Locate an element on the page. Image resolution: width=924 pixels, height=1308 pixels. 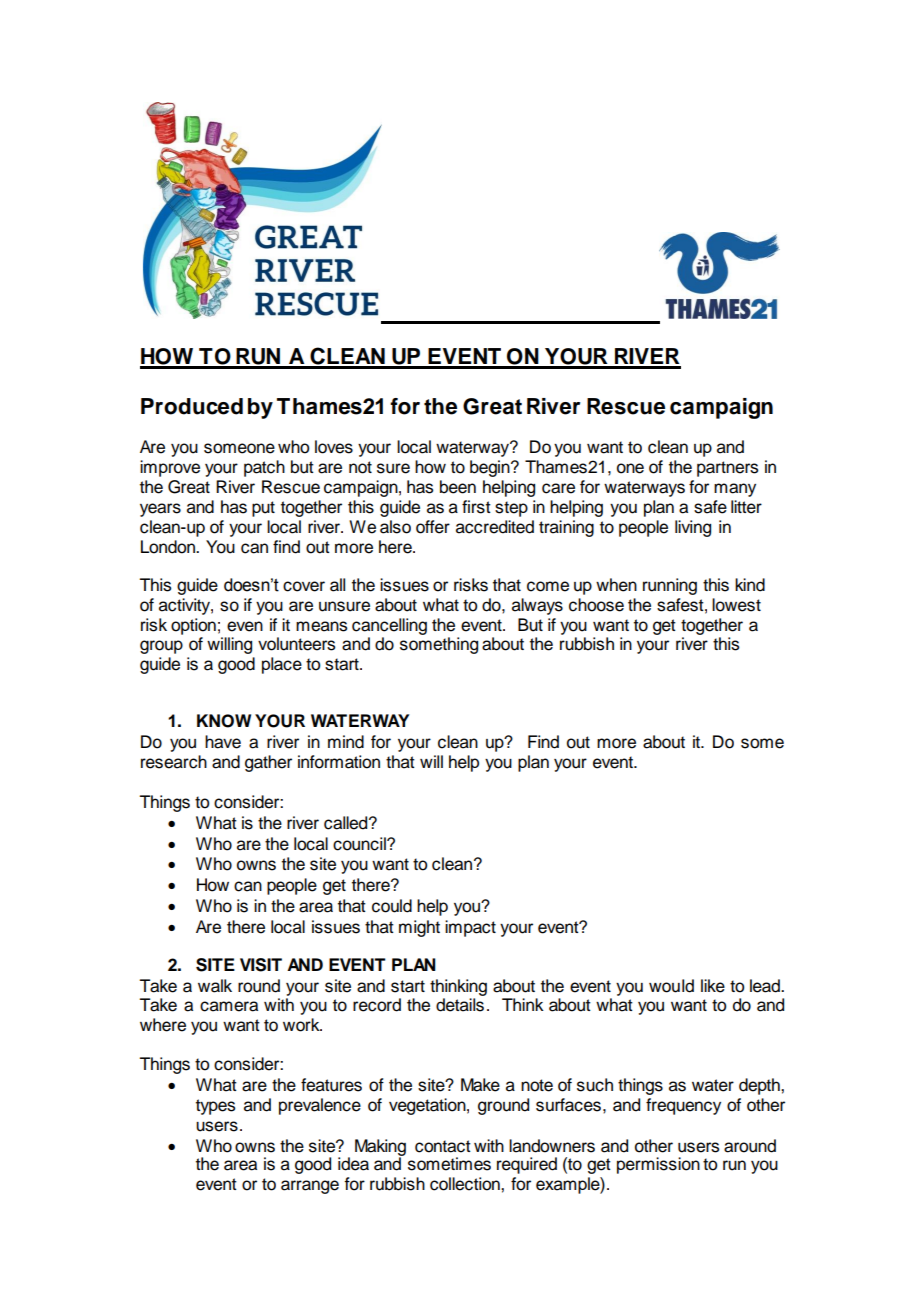
arrange is located at coordinates (310, 1187).
